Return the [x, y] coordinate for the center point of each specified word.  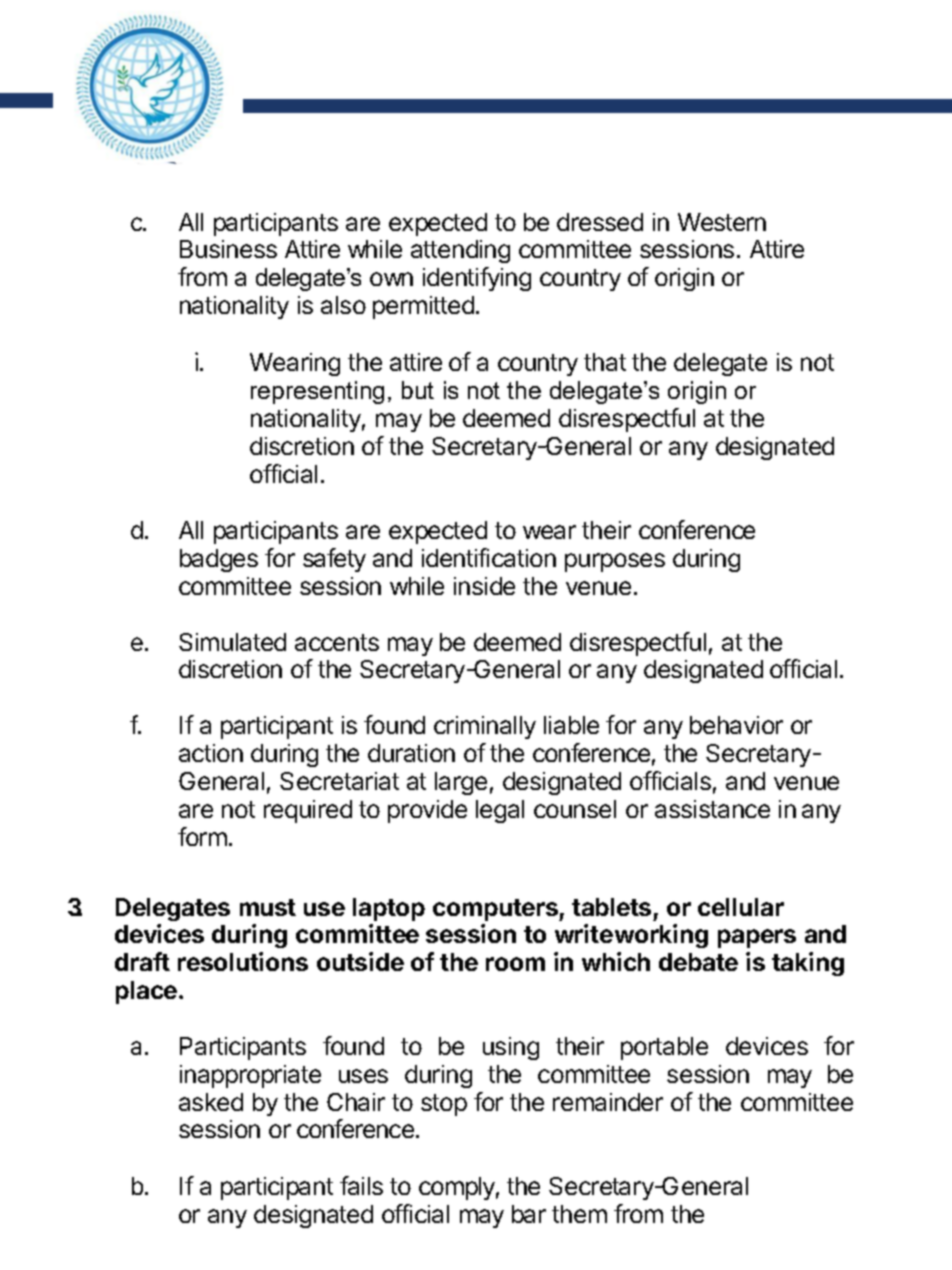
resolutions [243, 961]
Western [722, 222]
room [515, 964]
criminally [485, 727]
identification [489, 557]
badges [219, 560]
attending [460, 251]
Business [228, 249]
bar [529, 1214]
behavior [736, 725]
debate [698, 962]
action [211, 753]
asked [211, 1102]
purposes [615, 562]
